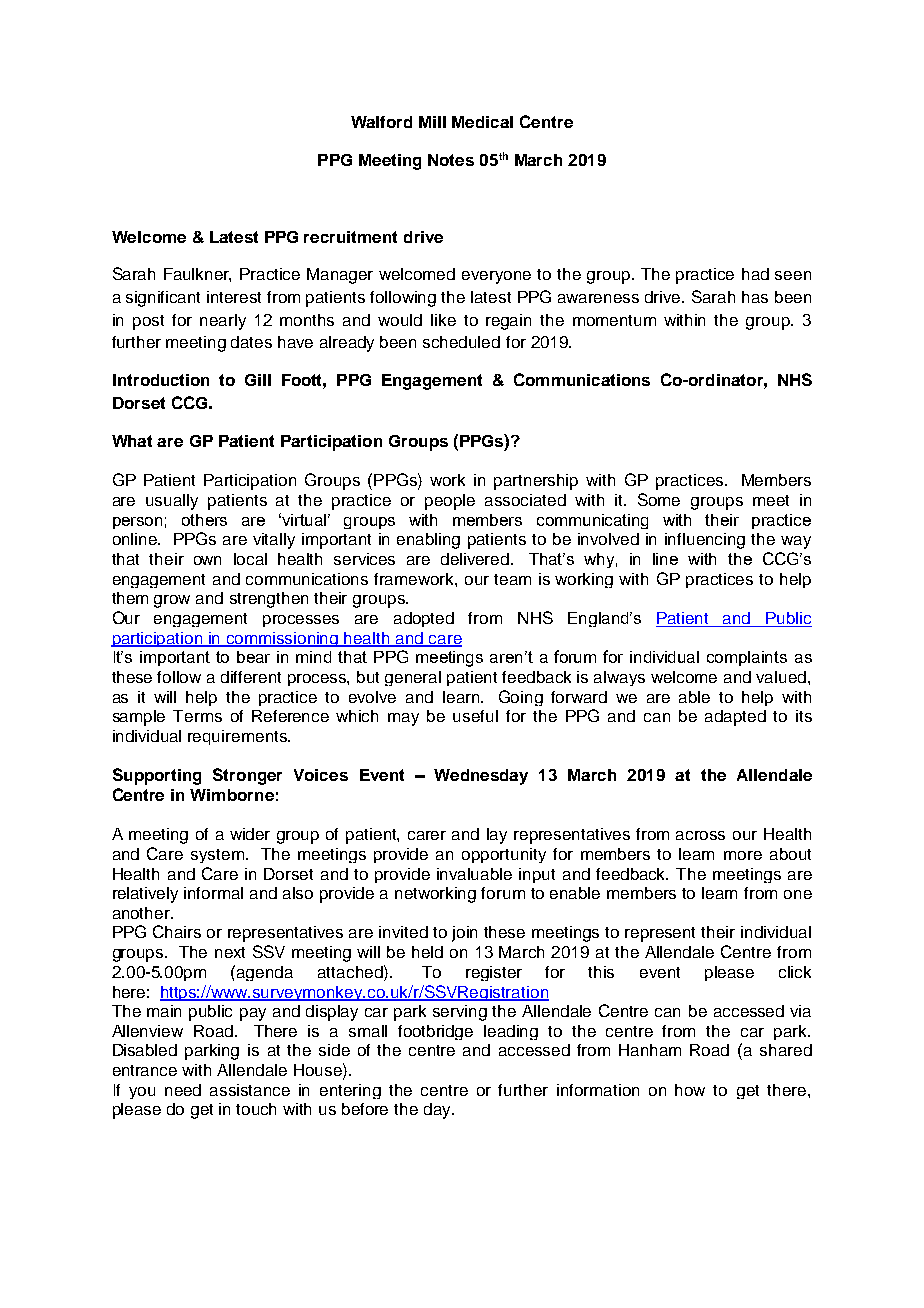 The width and height of the document is (924, 1308). What do you see at coordinates (183, 1090) in the document?
I see `need` at bounding box center [183, 1090].
